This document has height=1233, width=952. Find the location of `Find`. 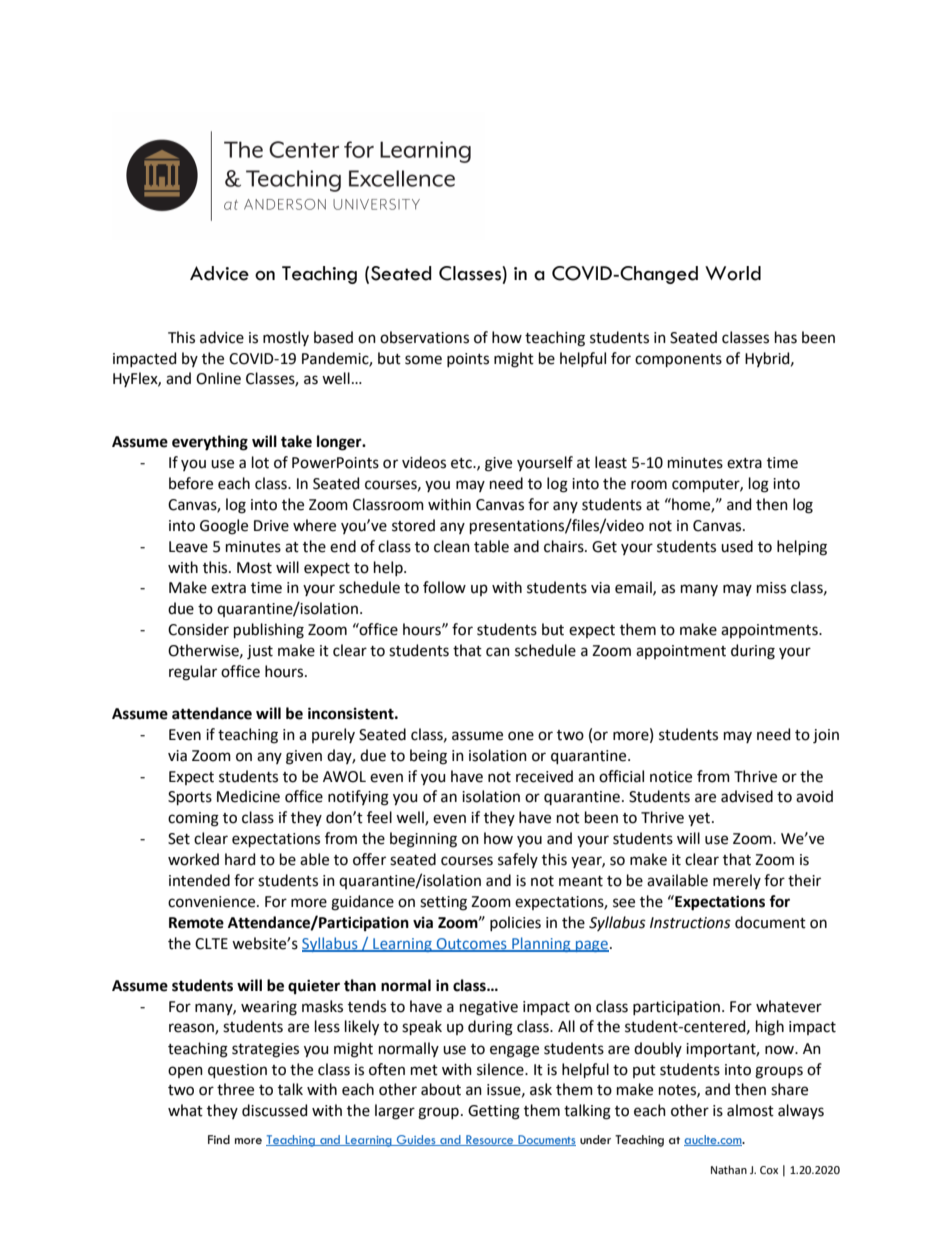

Find is located at coordinates (219, 1139).
